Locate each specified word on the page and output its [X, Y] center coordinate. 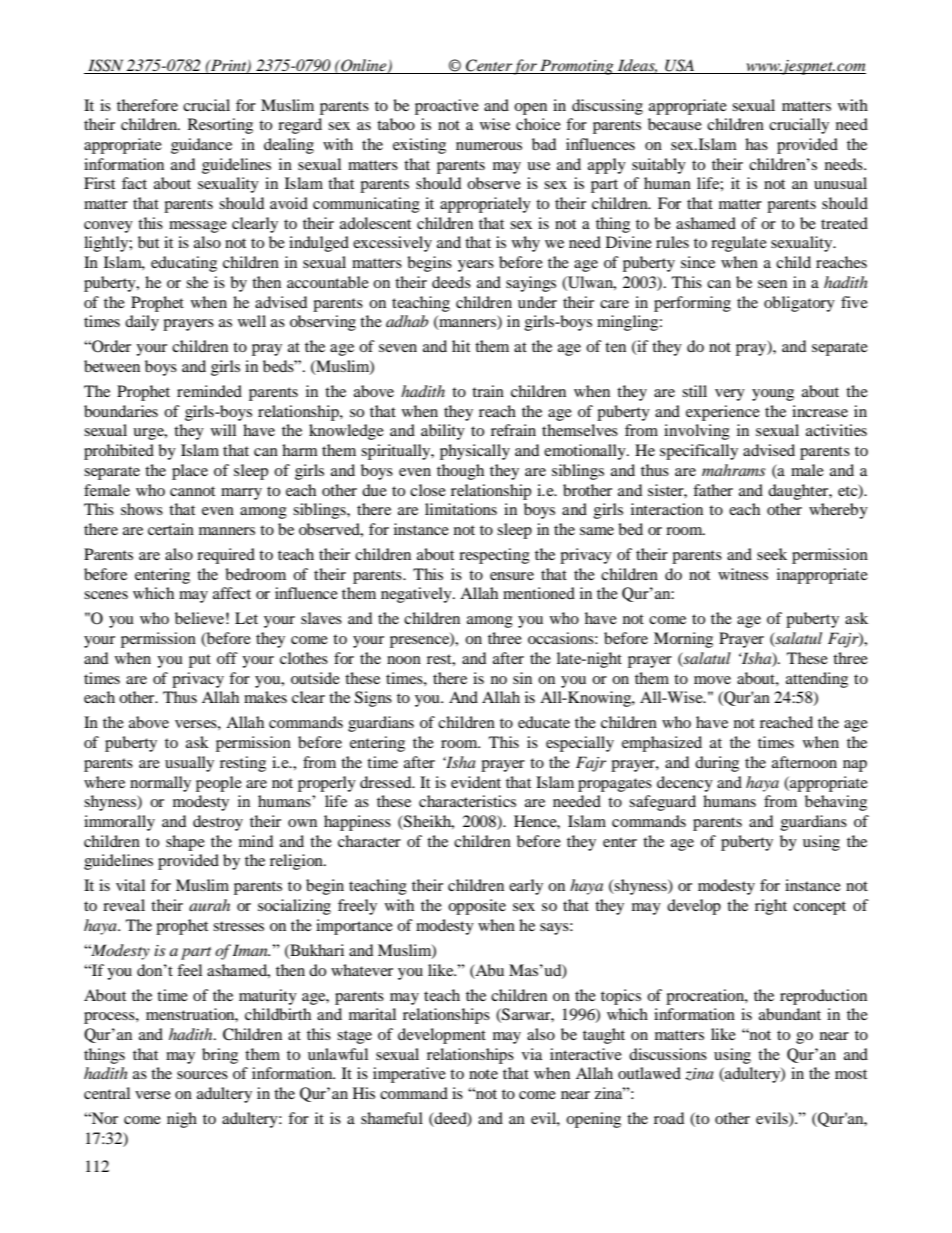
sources [202, 1075]
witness [743, 574]
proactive [447, 107]
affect [232, 593]
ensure [512, 576]
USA [680, 66]
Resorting [220, 126]
